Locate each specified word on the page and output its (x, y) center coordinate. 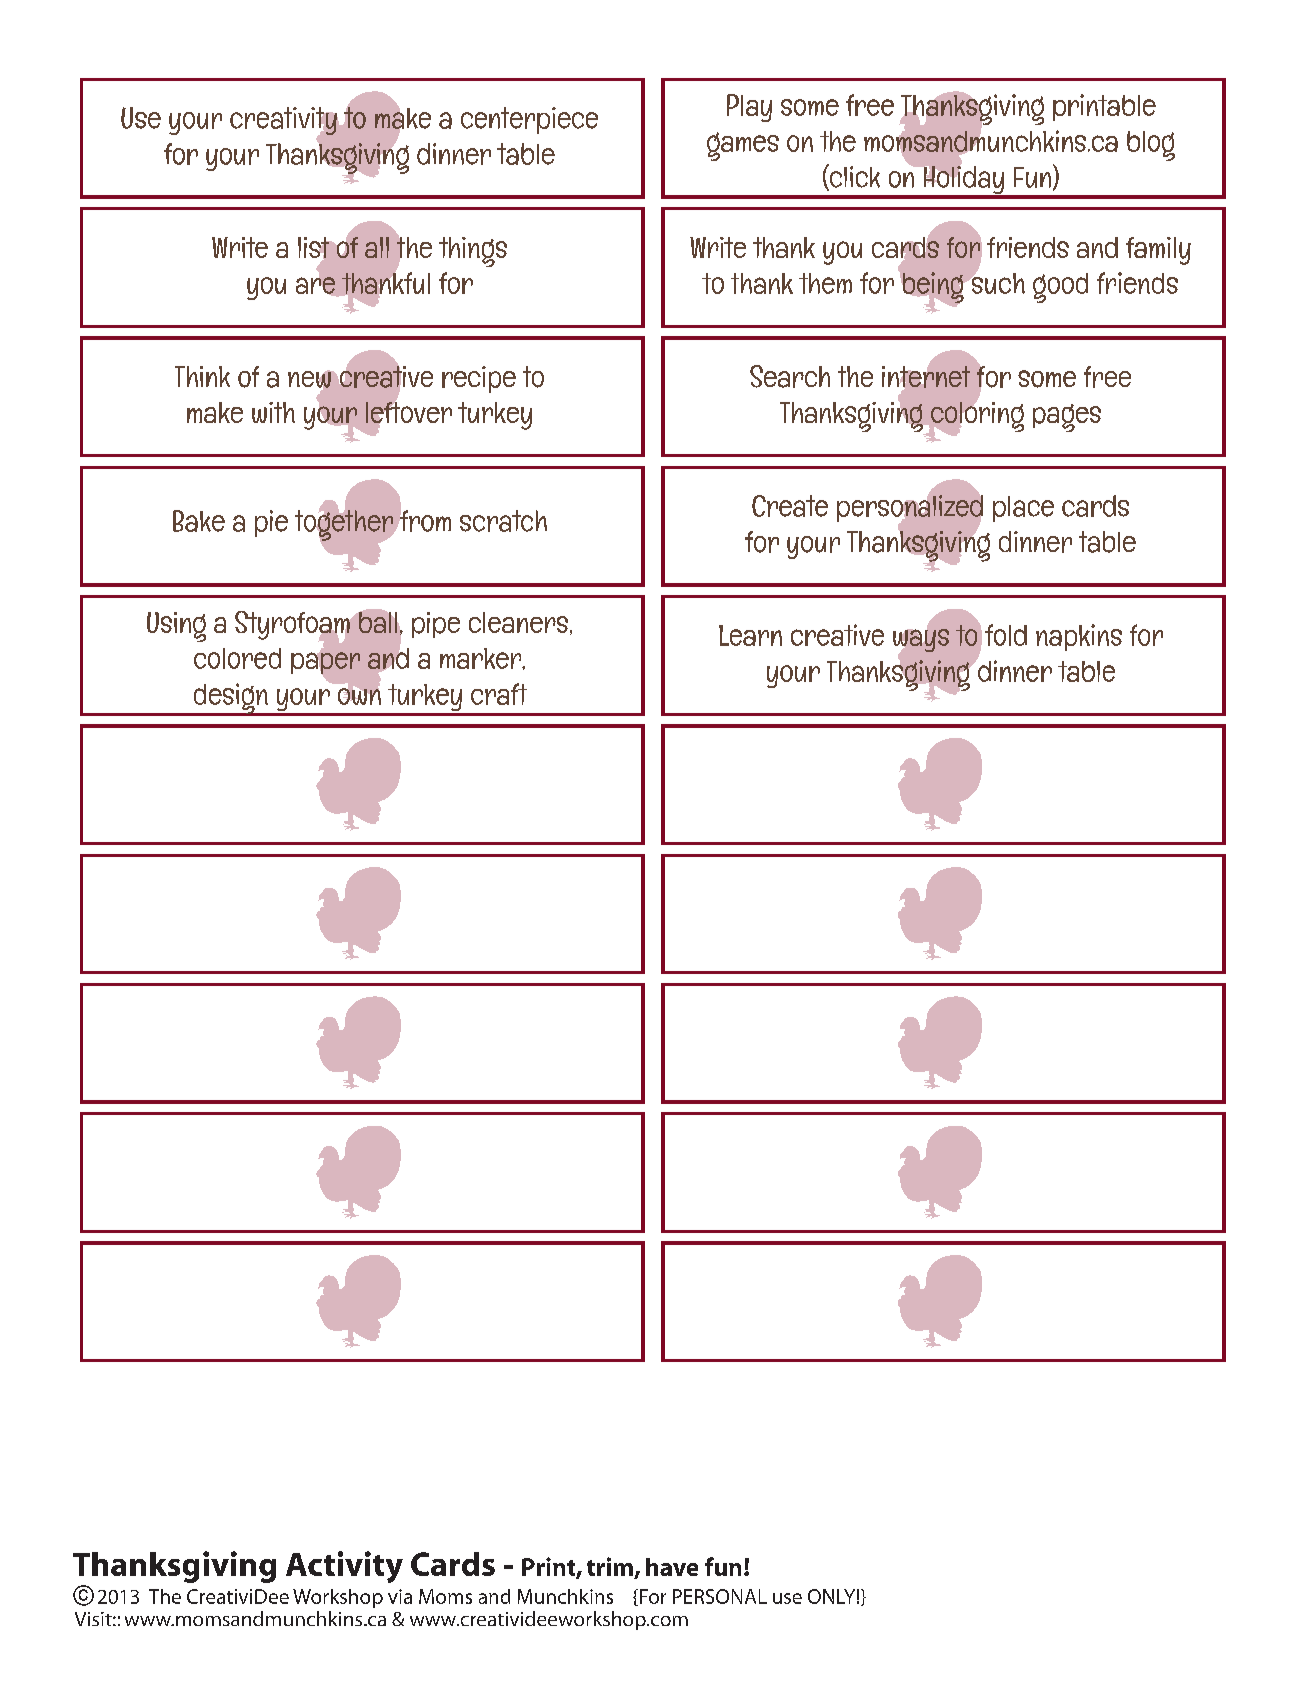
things (473, 252)
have (672, 1567)
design (230, 699)
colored (237, 658)
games (743, 146)
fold (1006, 635)
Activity (344, 1567)
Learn (750, 635)
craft (499, 694)
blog (1151, 146)
